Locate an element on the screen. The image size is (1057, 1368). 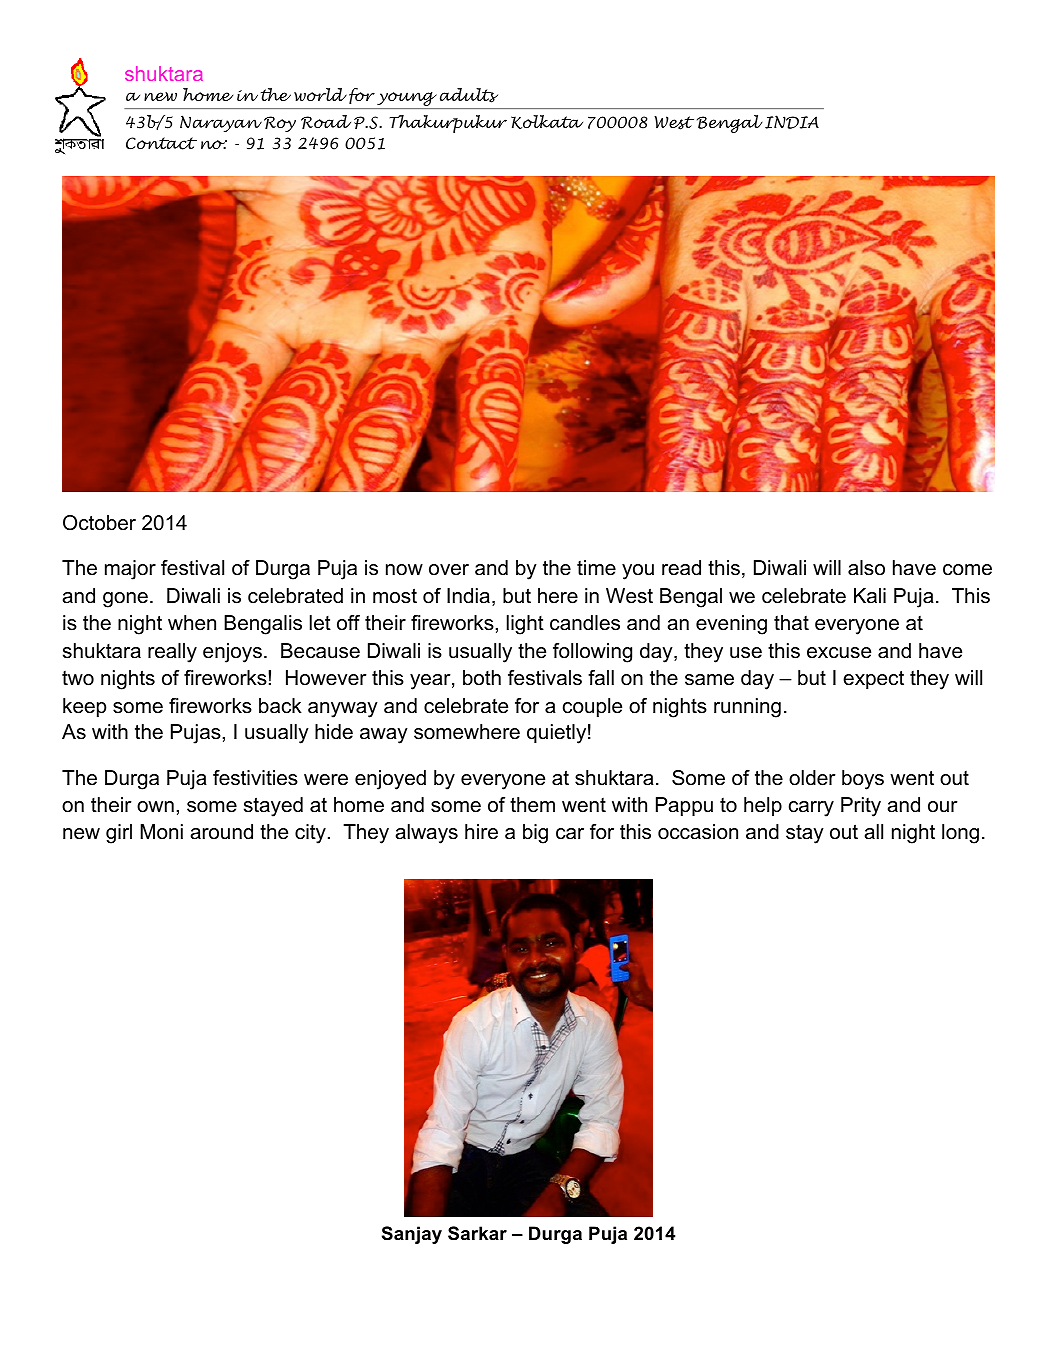
October is located at coordinates (99, 523).
